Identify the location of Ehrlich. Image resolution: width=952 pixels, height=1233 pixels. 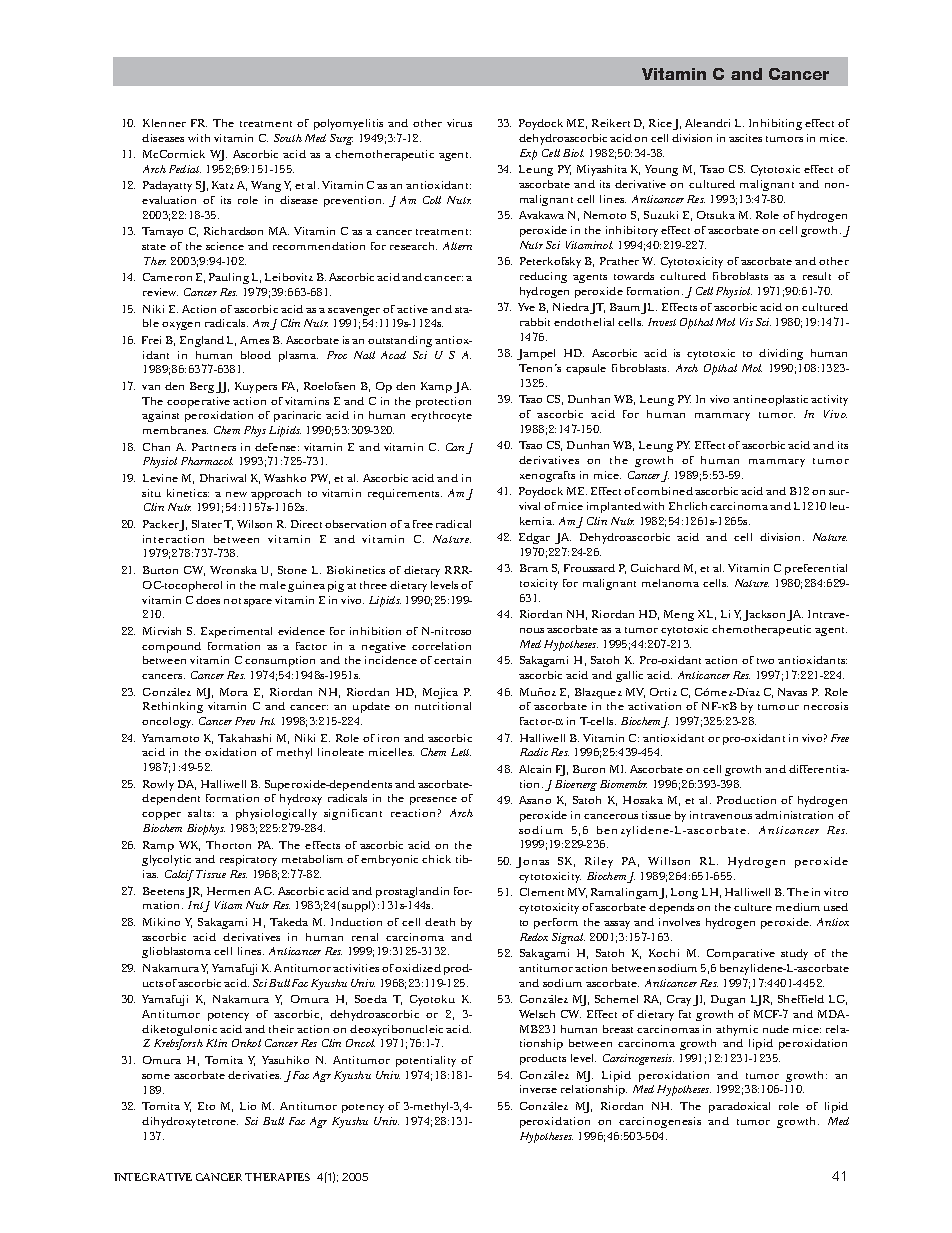
(690, 506).
